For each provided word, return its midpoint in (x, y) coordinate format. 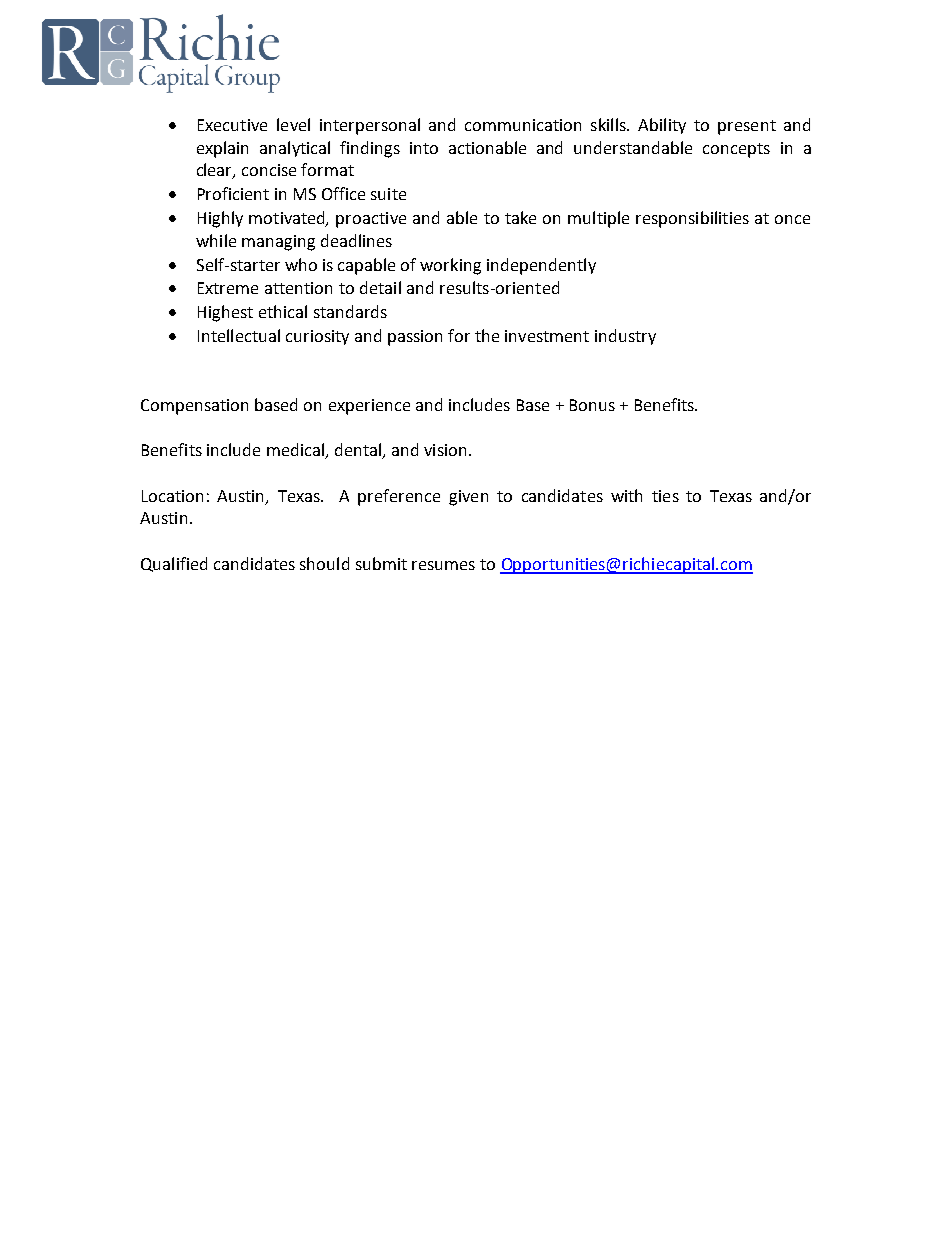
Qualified (174, 564)
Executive (232, 125)
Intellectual (239, 335)
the (487, 335)
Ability (662, 126)
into (424, 148)
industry (625, 337)
